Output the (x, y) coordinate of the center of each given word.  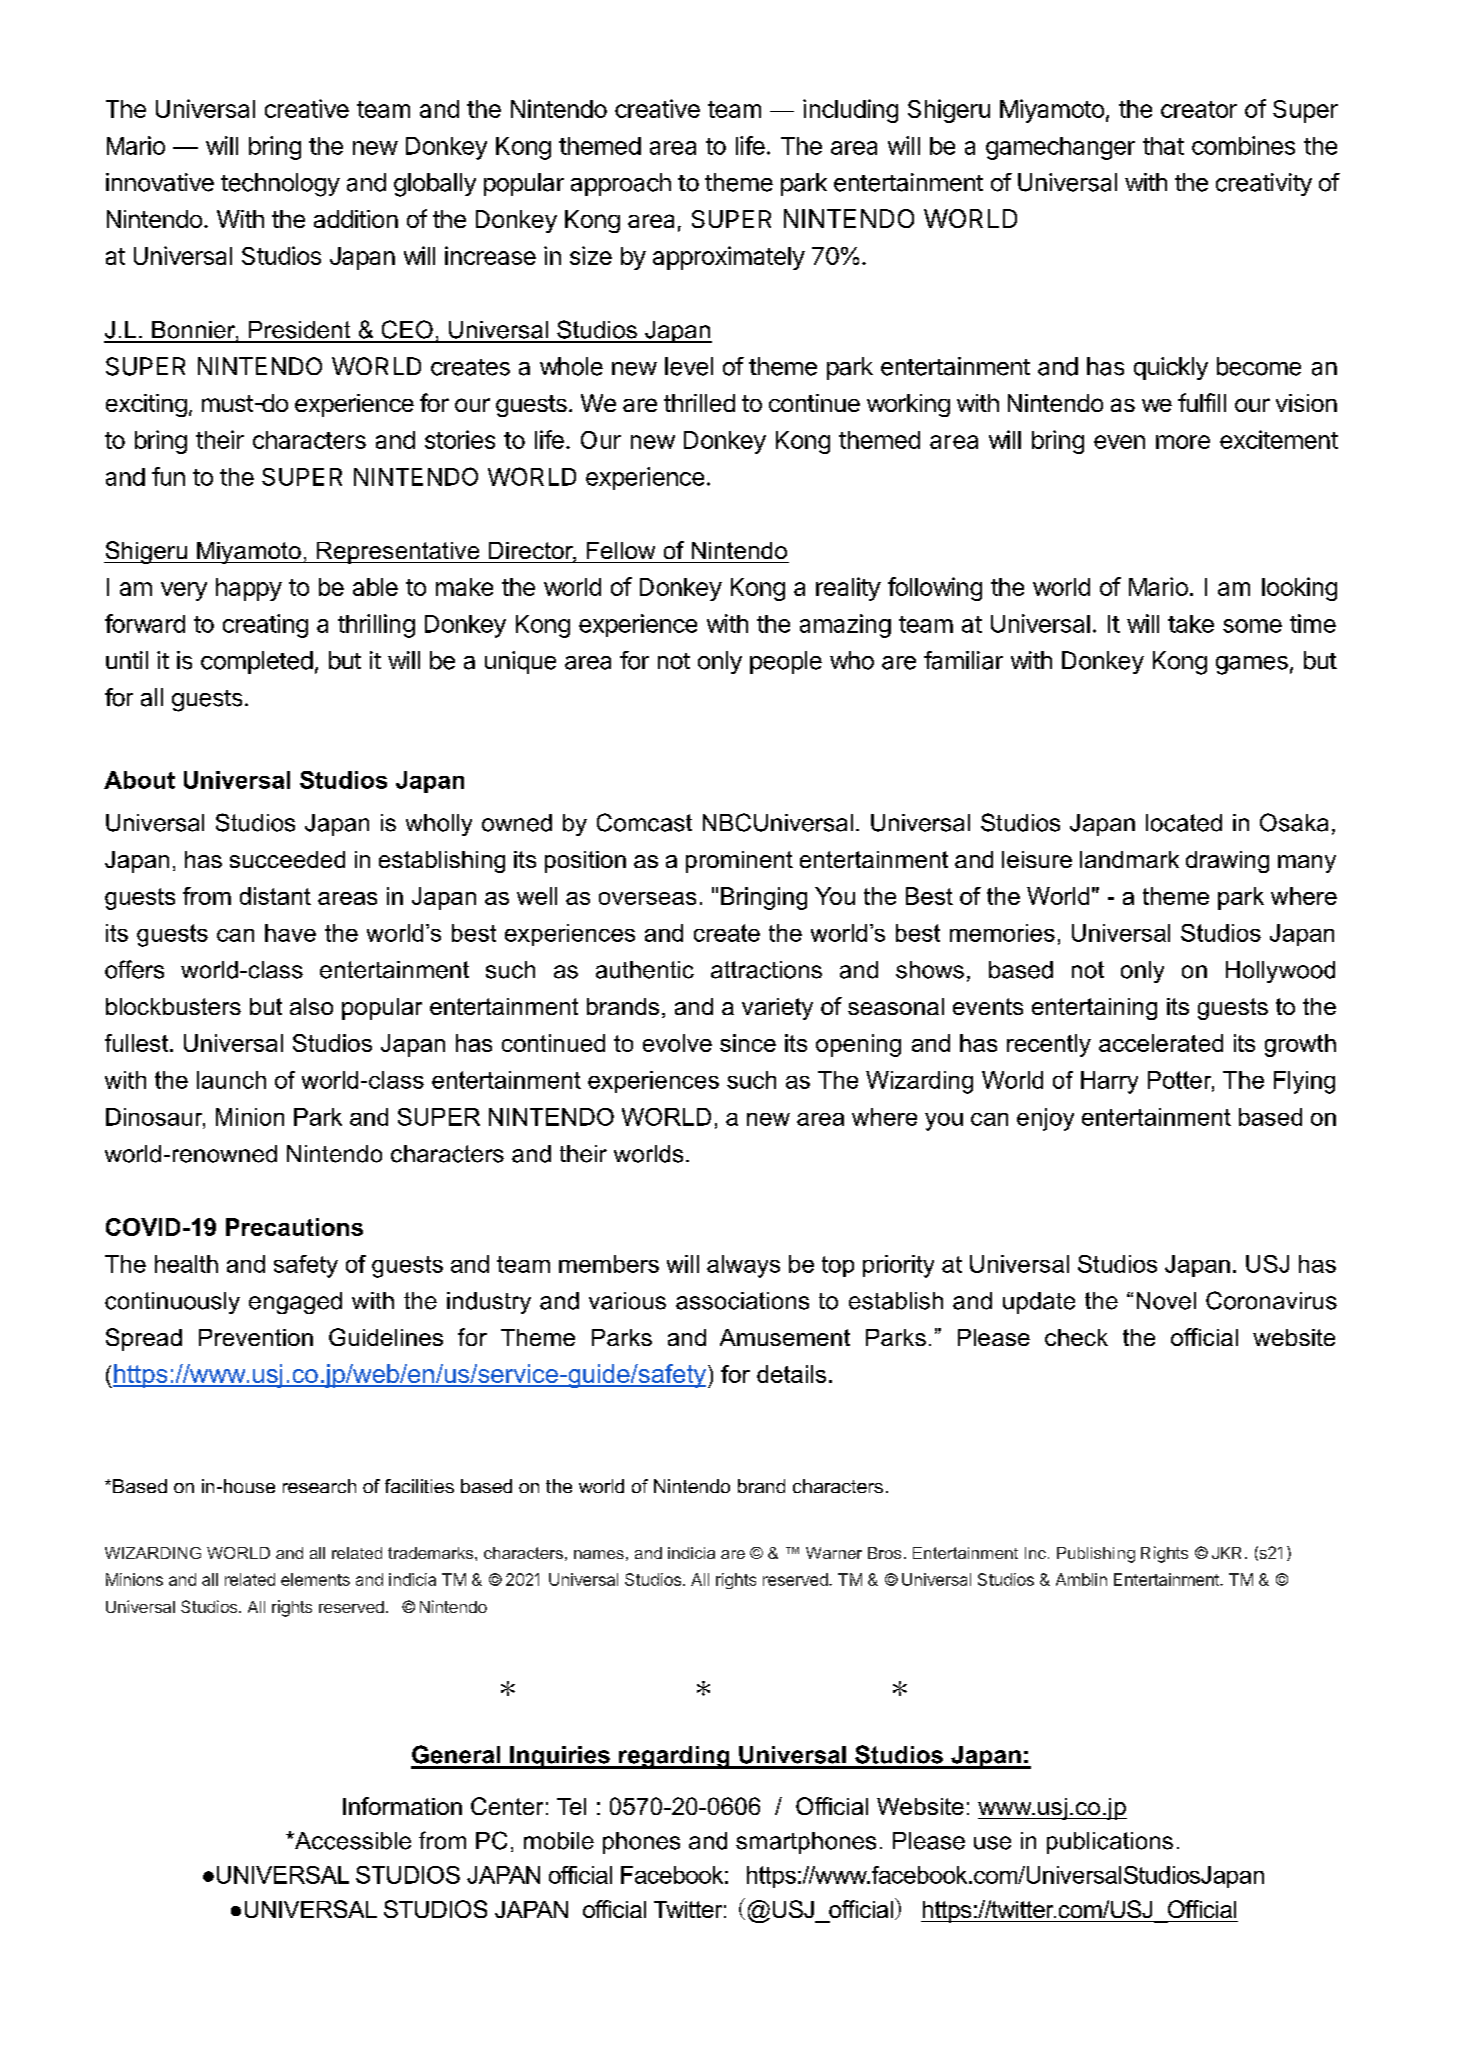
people (786, 662)
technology (280, 185)
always (743, 1266)
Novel (1166, 1301)
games (1252, 665)
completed (257, 662)
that (1163, 146)
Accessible (352, 1841)
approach (621, 184)
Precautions (294, 1227)
